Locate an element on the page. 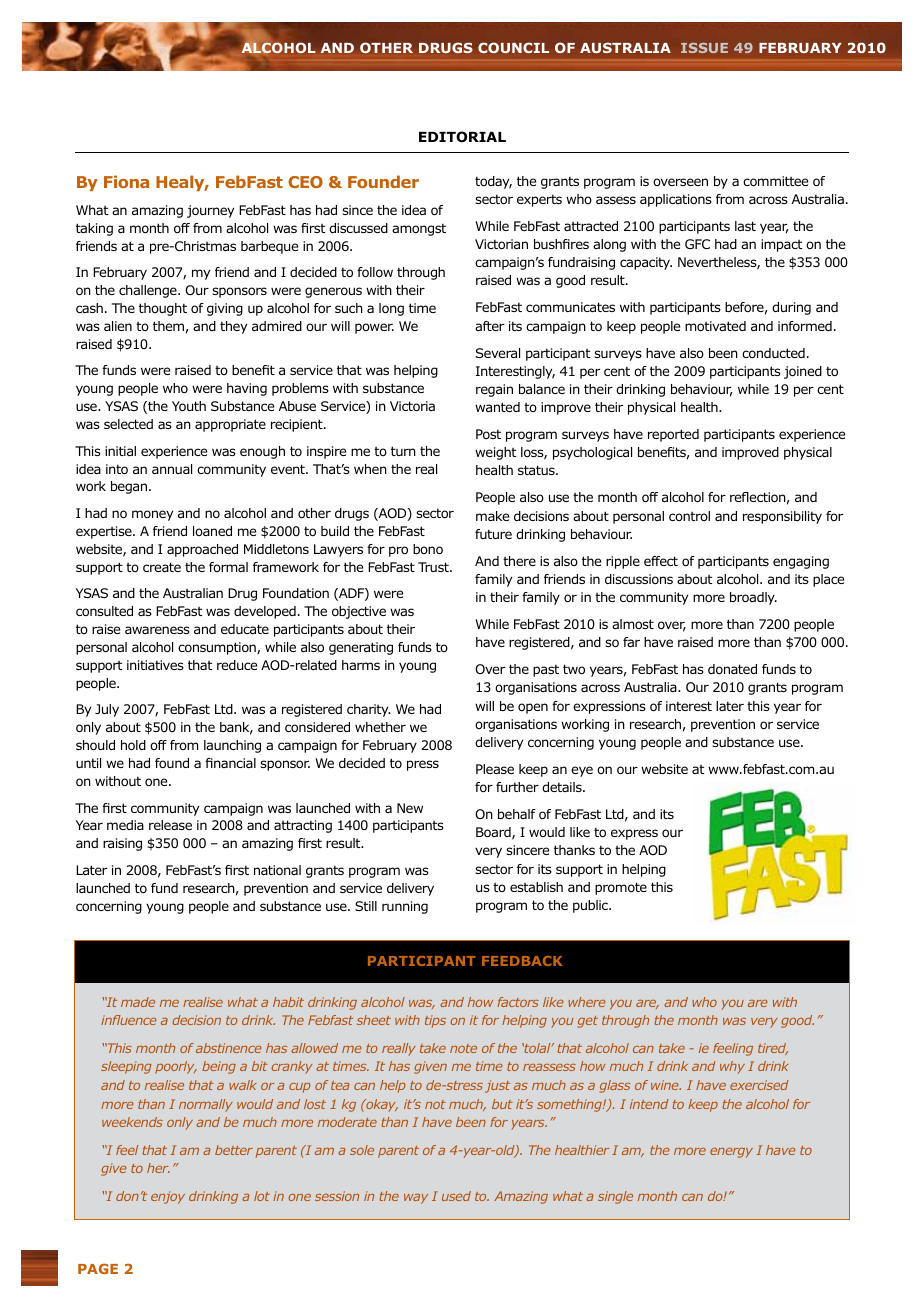 This document has height=1308, width=924. made is located at coordinates (138, 1002).
